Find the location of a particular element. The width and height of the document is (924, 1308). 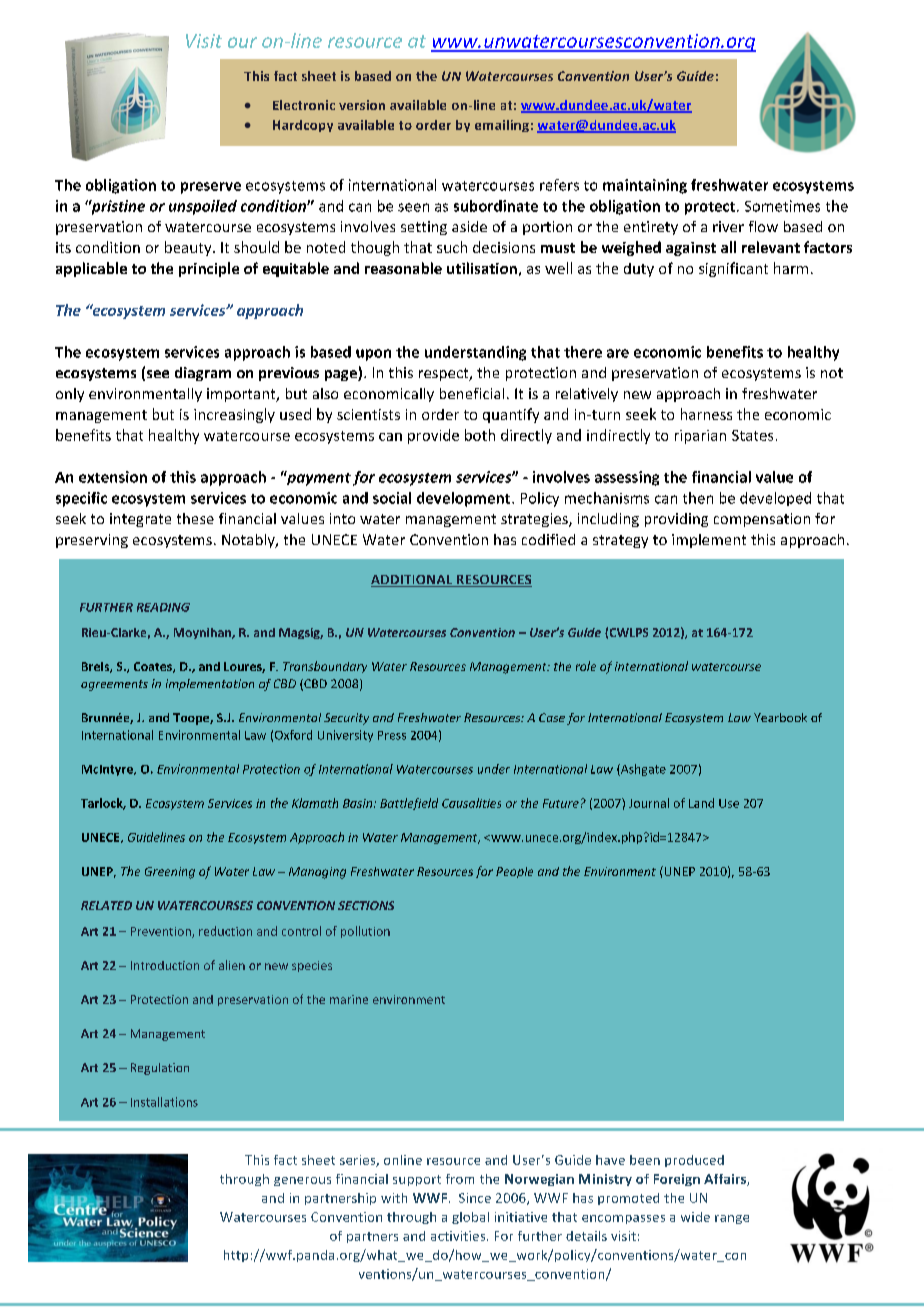

preserve is located at coordinates (211, 188).
